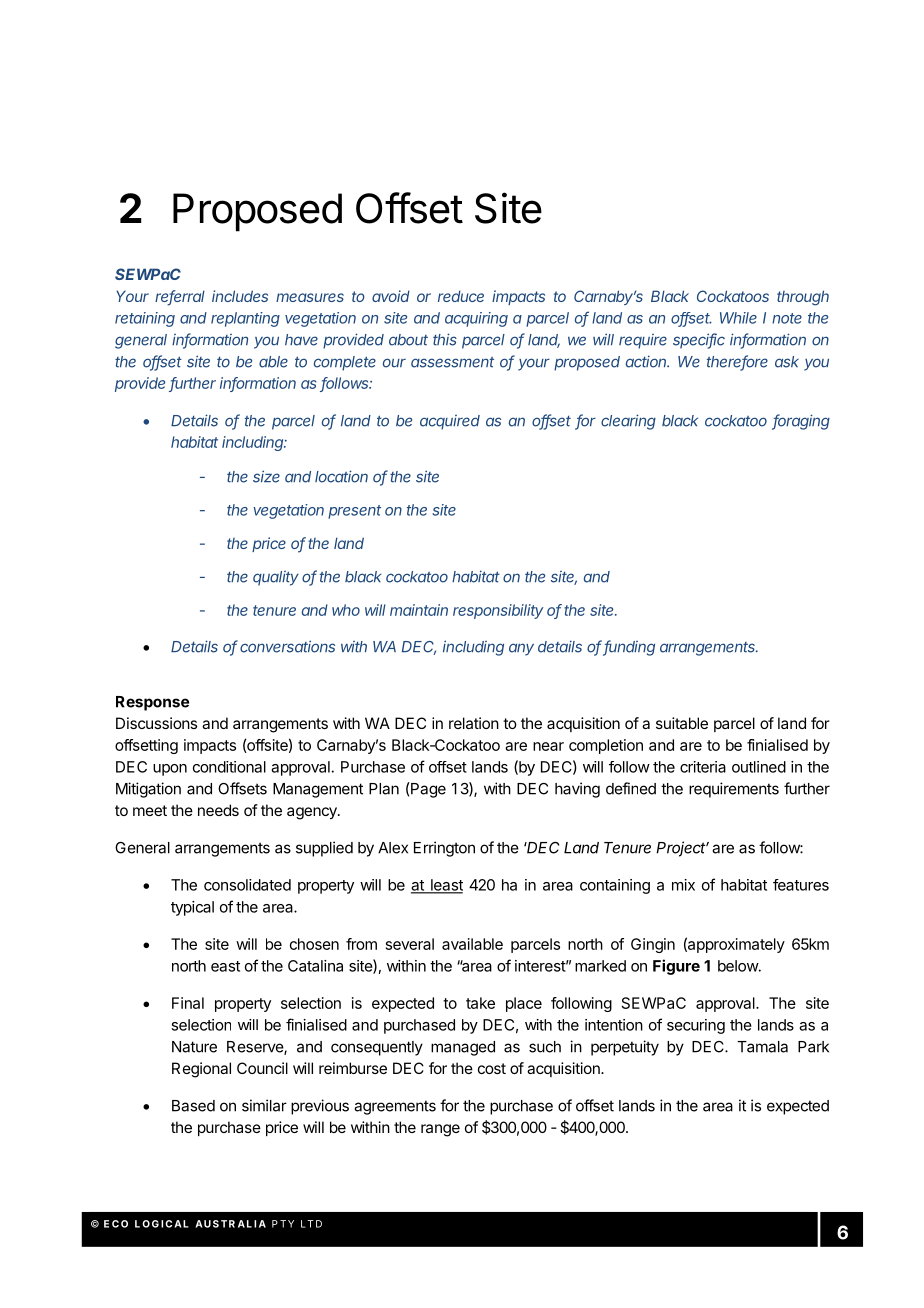 The height and width of the screenshot is (1308, 924). I want to click on LOGICAL, so click(162, 1224).
